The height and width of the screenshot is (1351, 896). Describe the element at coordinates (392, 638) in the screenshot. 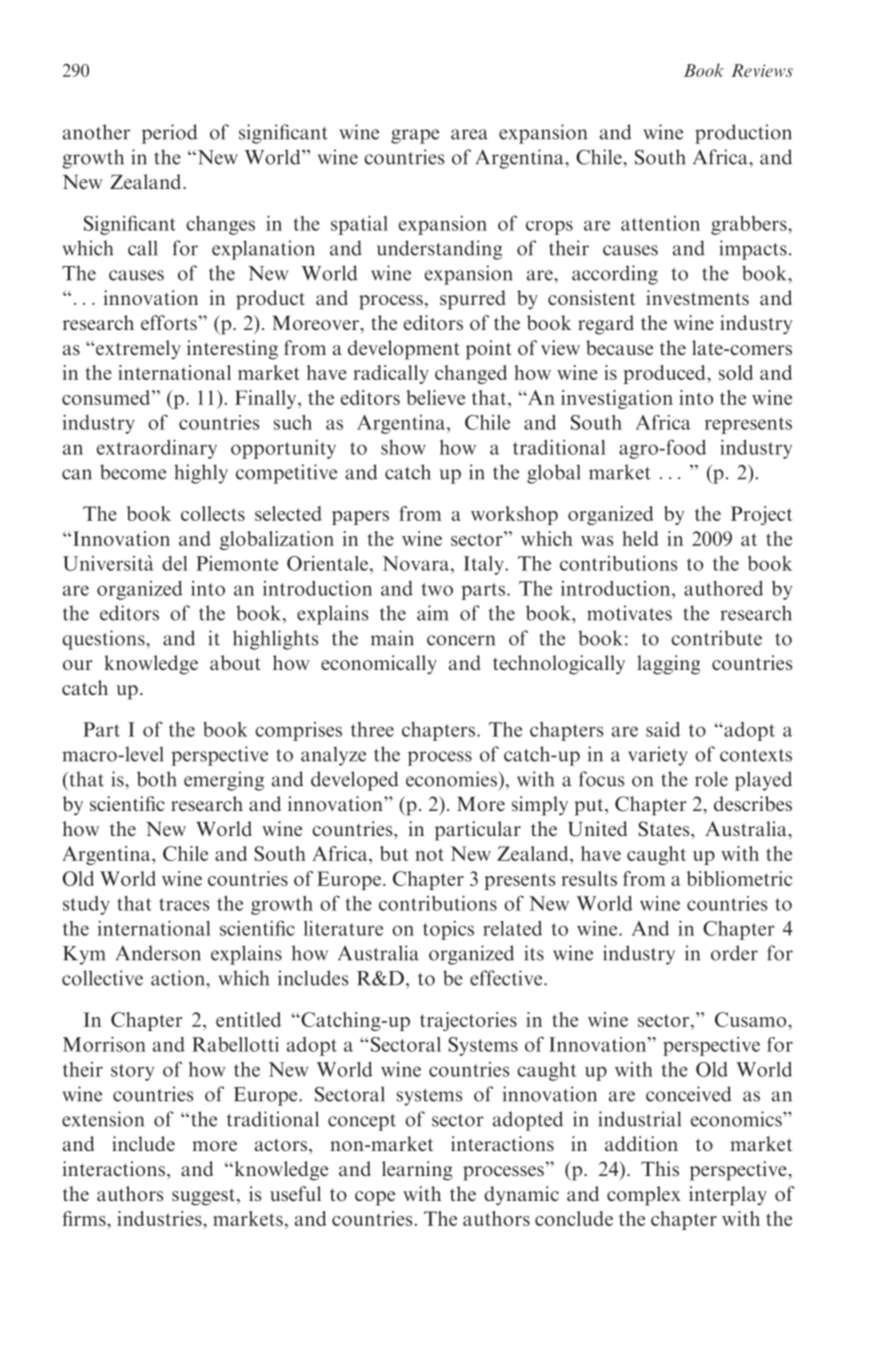

I see `main` at that location.
